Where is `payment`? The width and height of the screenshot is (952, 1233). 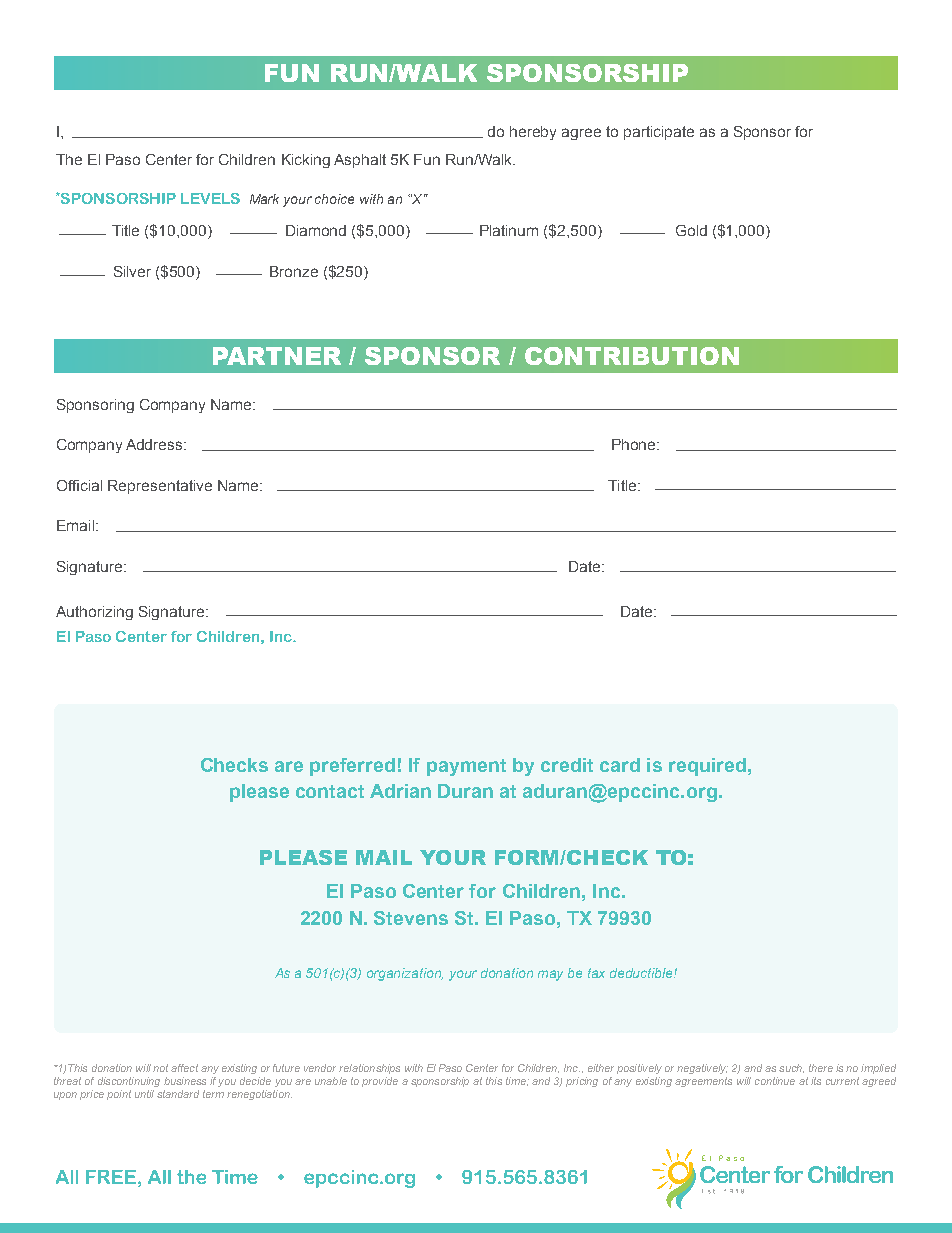 payment is located at coordinates (466, 767).
